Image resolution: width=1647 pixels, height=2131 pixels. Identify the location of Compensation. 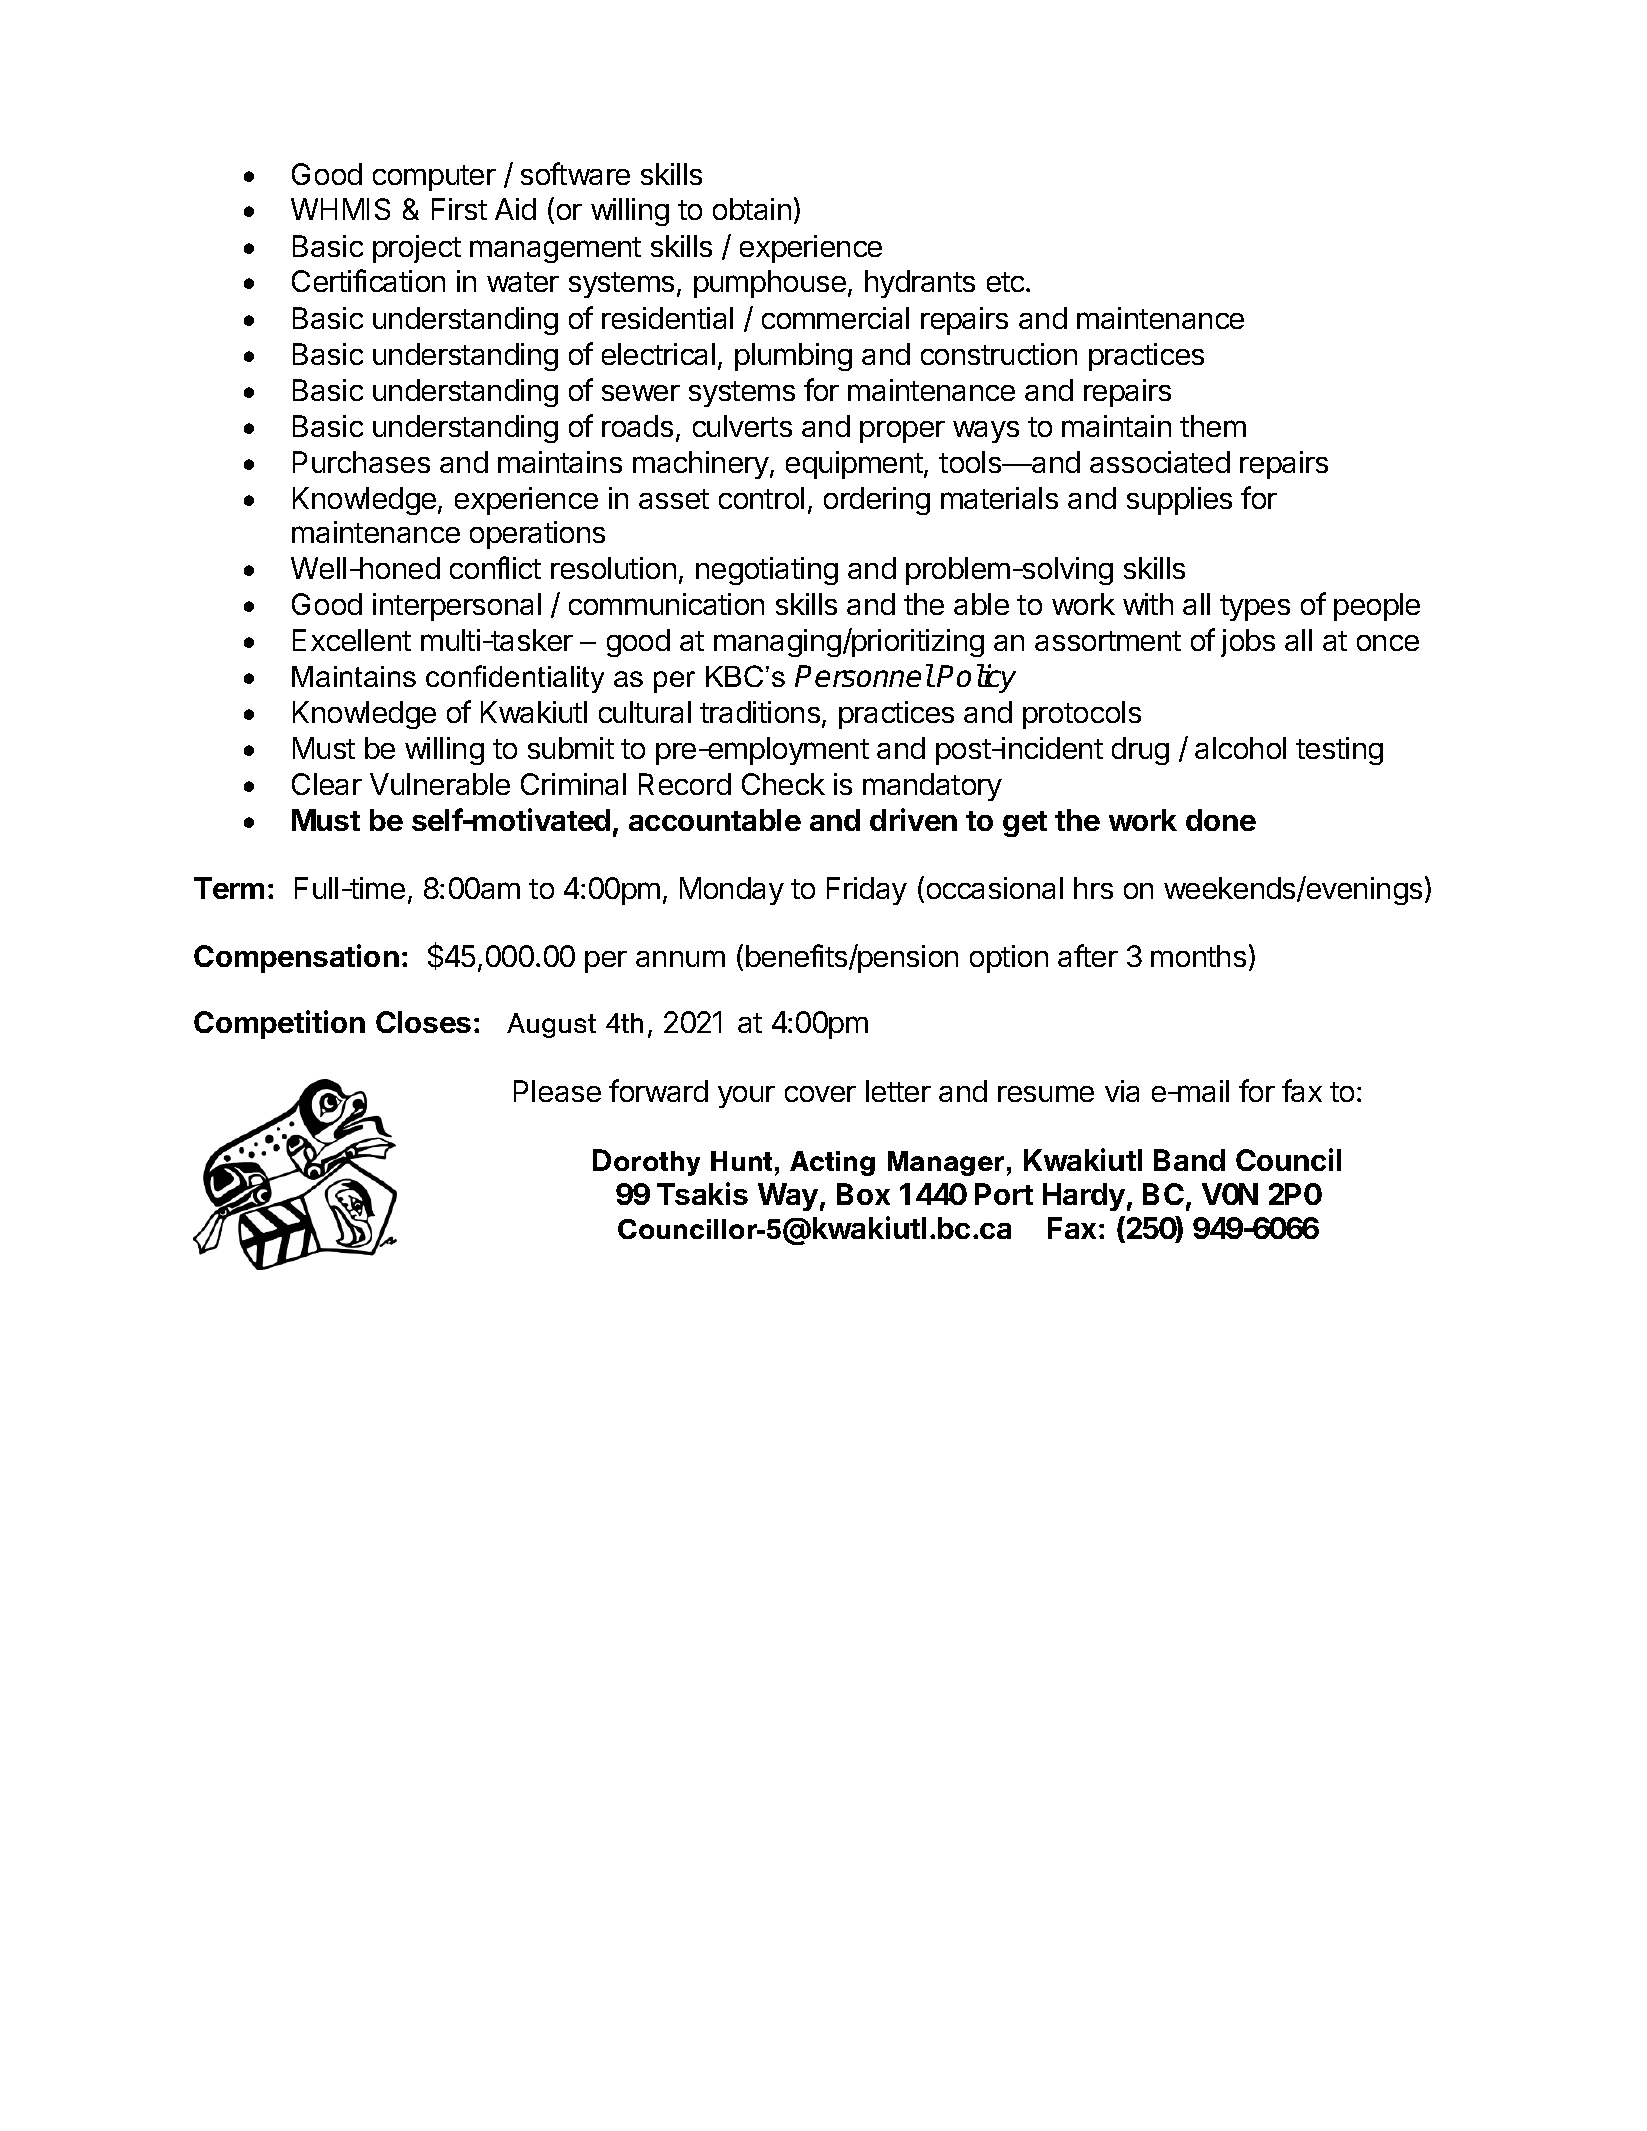
(296, 958).
